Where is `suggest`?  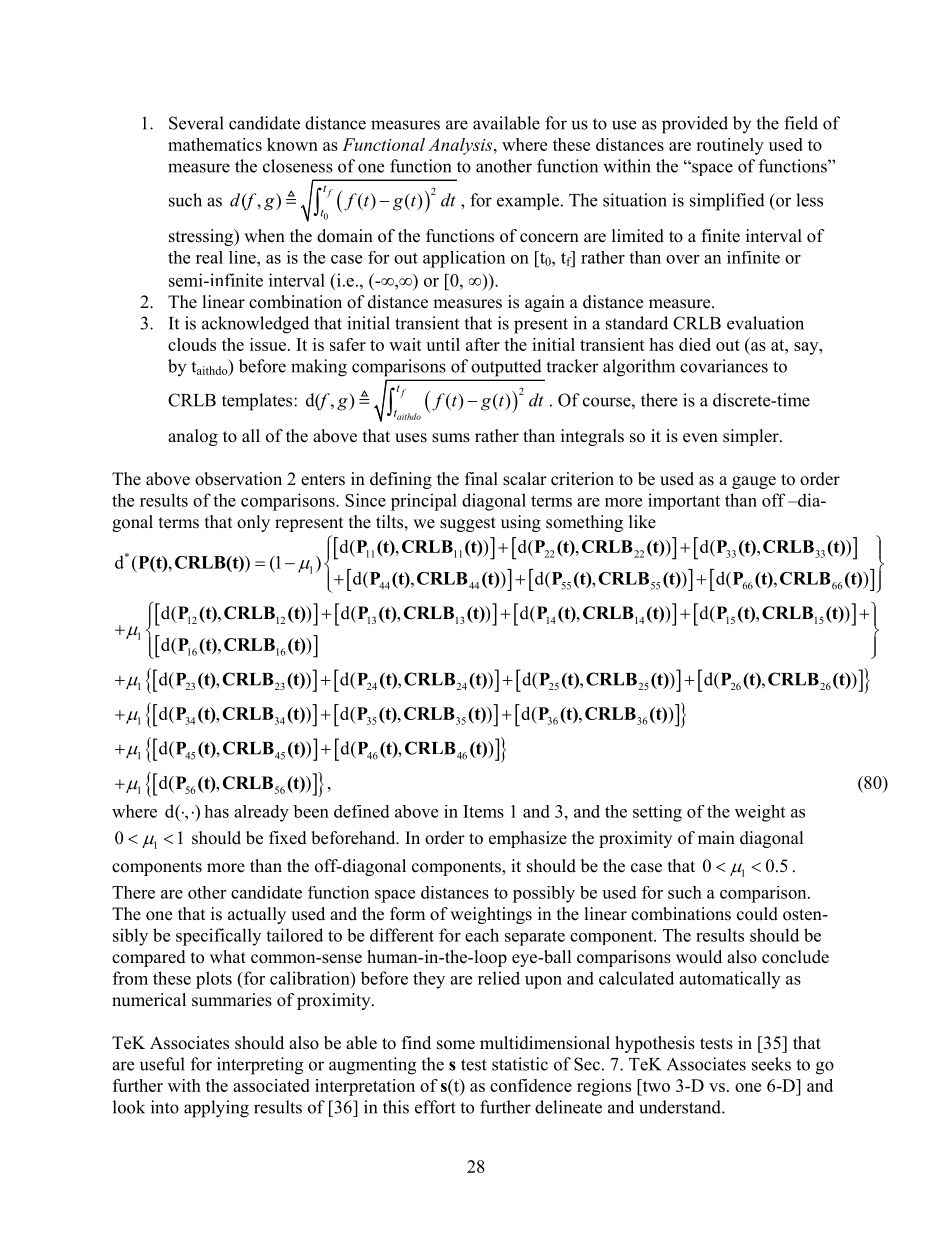
suggest is located at coordinates (468, 524).
